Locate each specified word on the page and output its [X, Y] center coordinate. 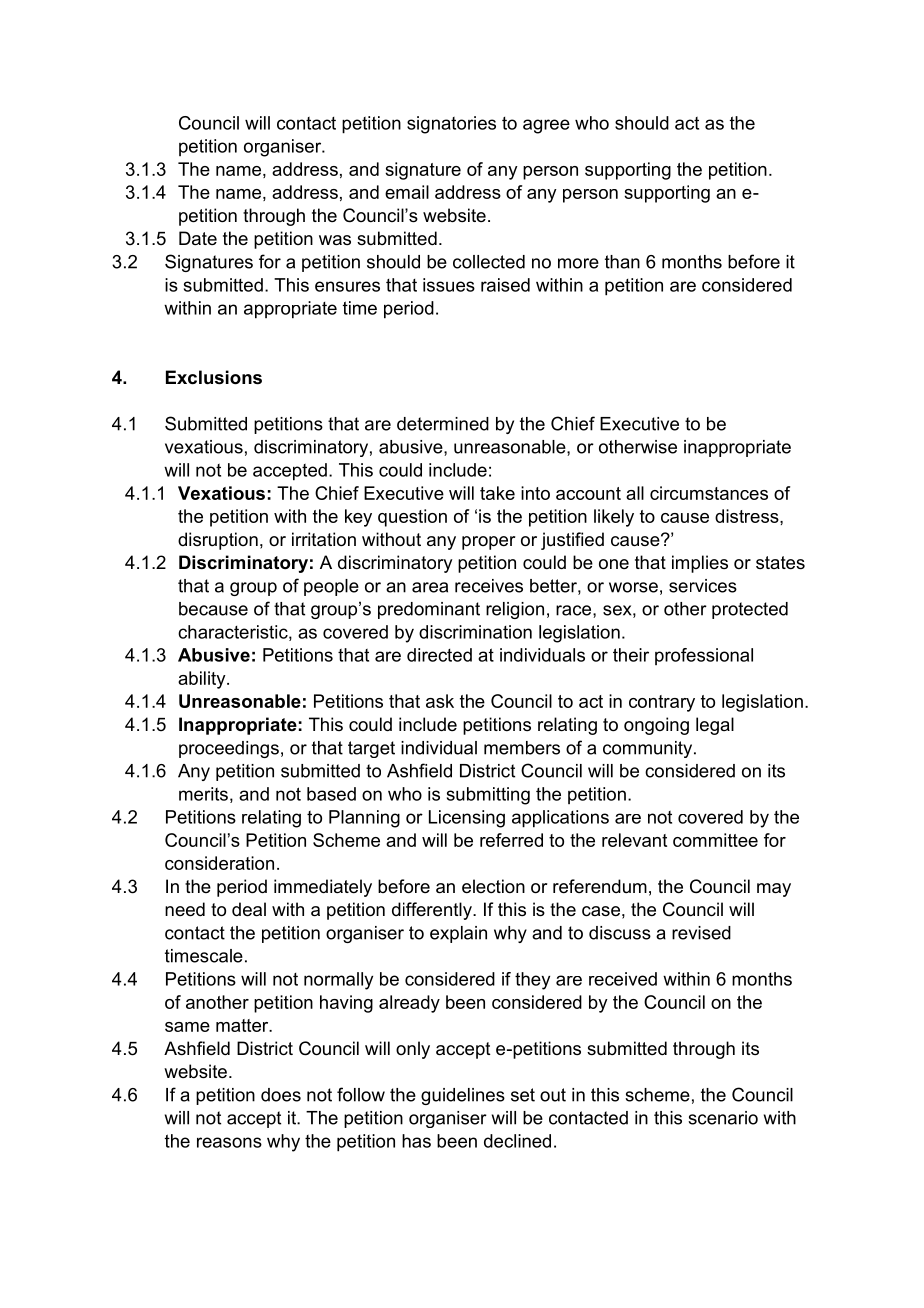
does [281, 1095]
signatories [451, 125]
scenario [723, 1118]
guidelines [463, 1096]
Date [198, 238]
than [622, 262]
